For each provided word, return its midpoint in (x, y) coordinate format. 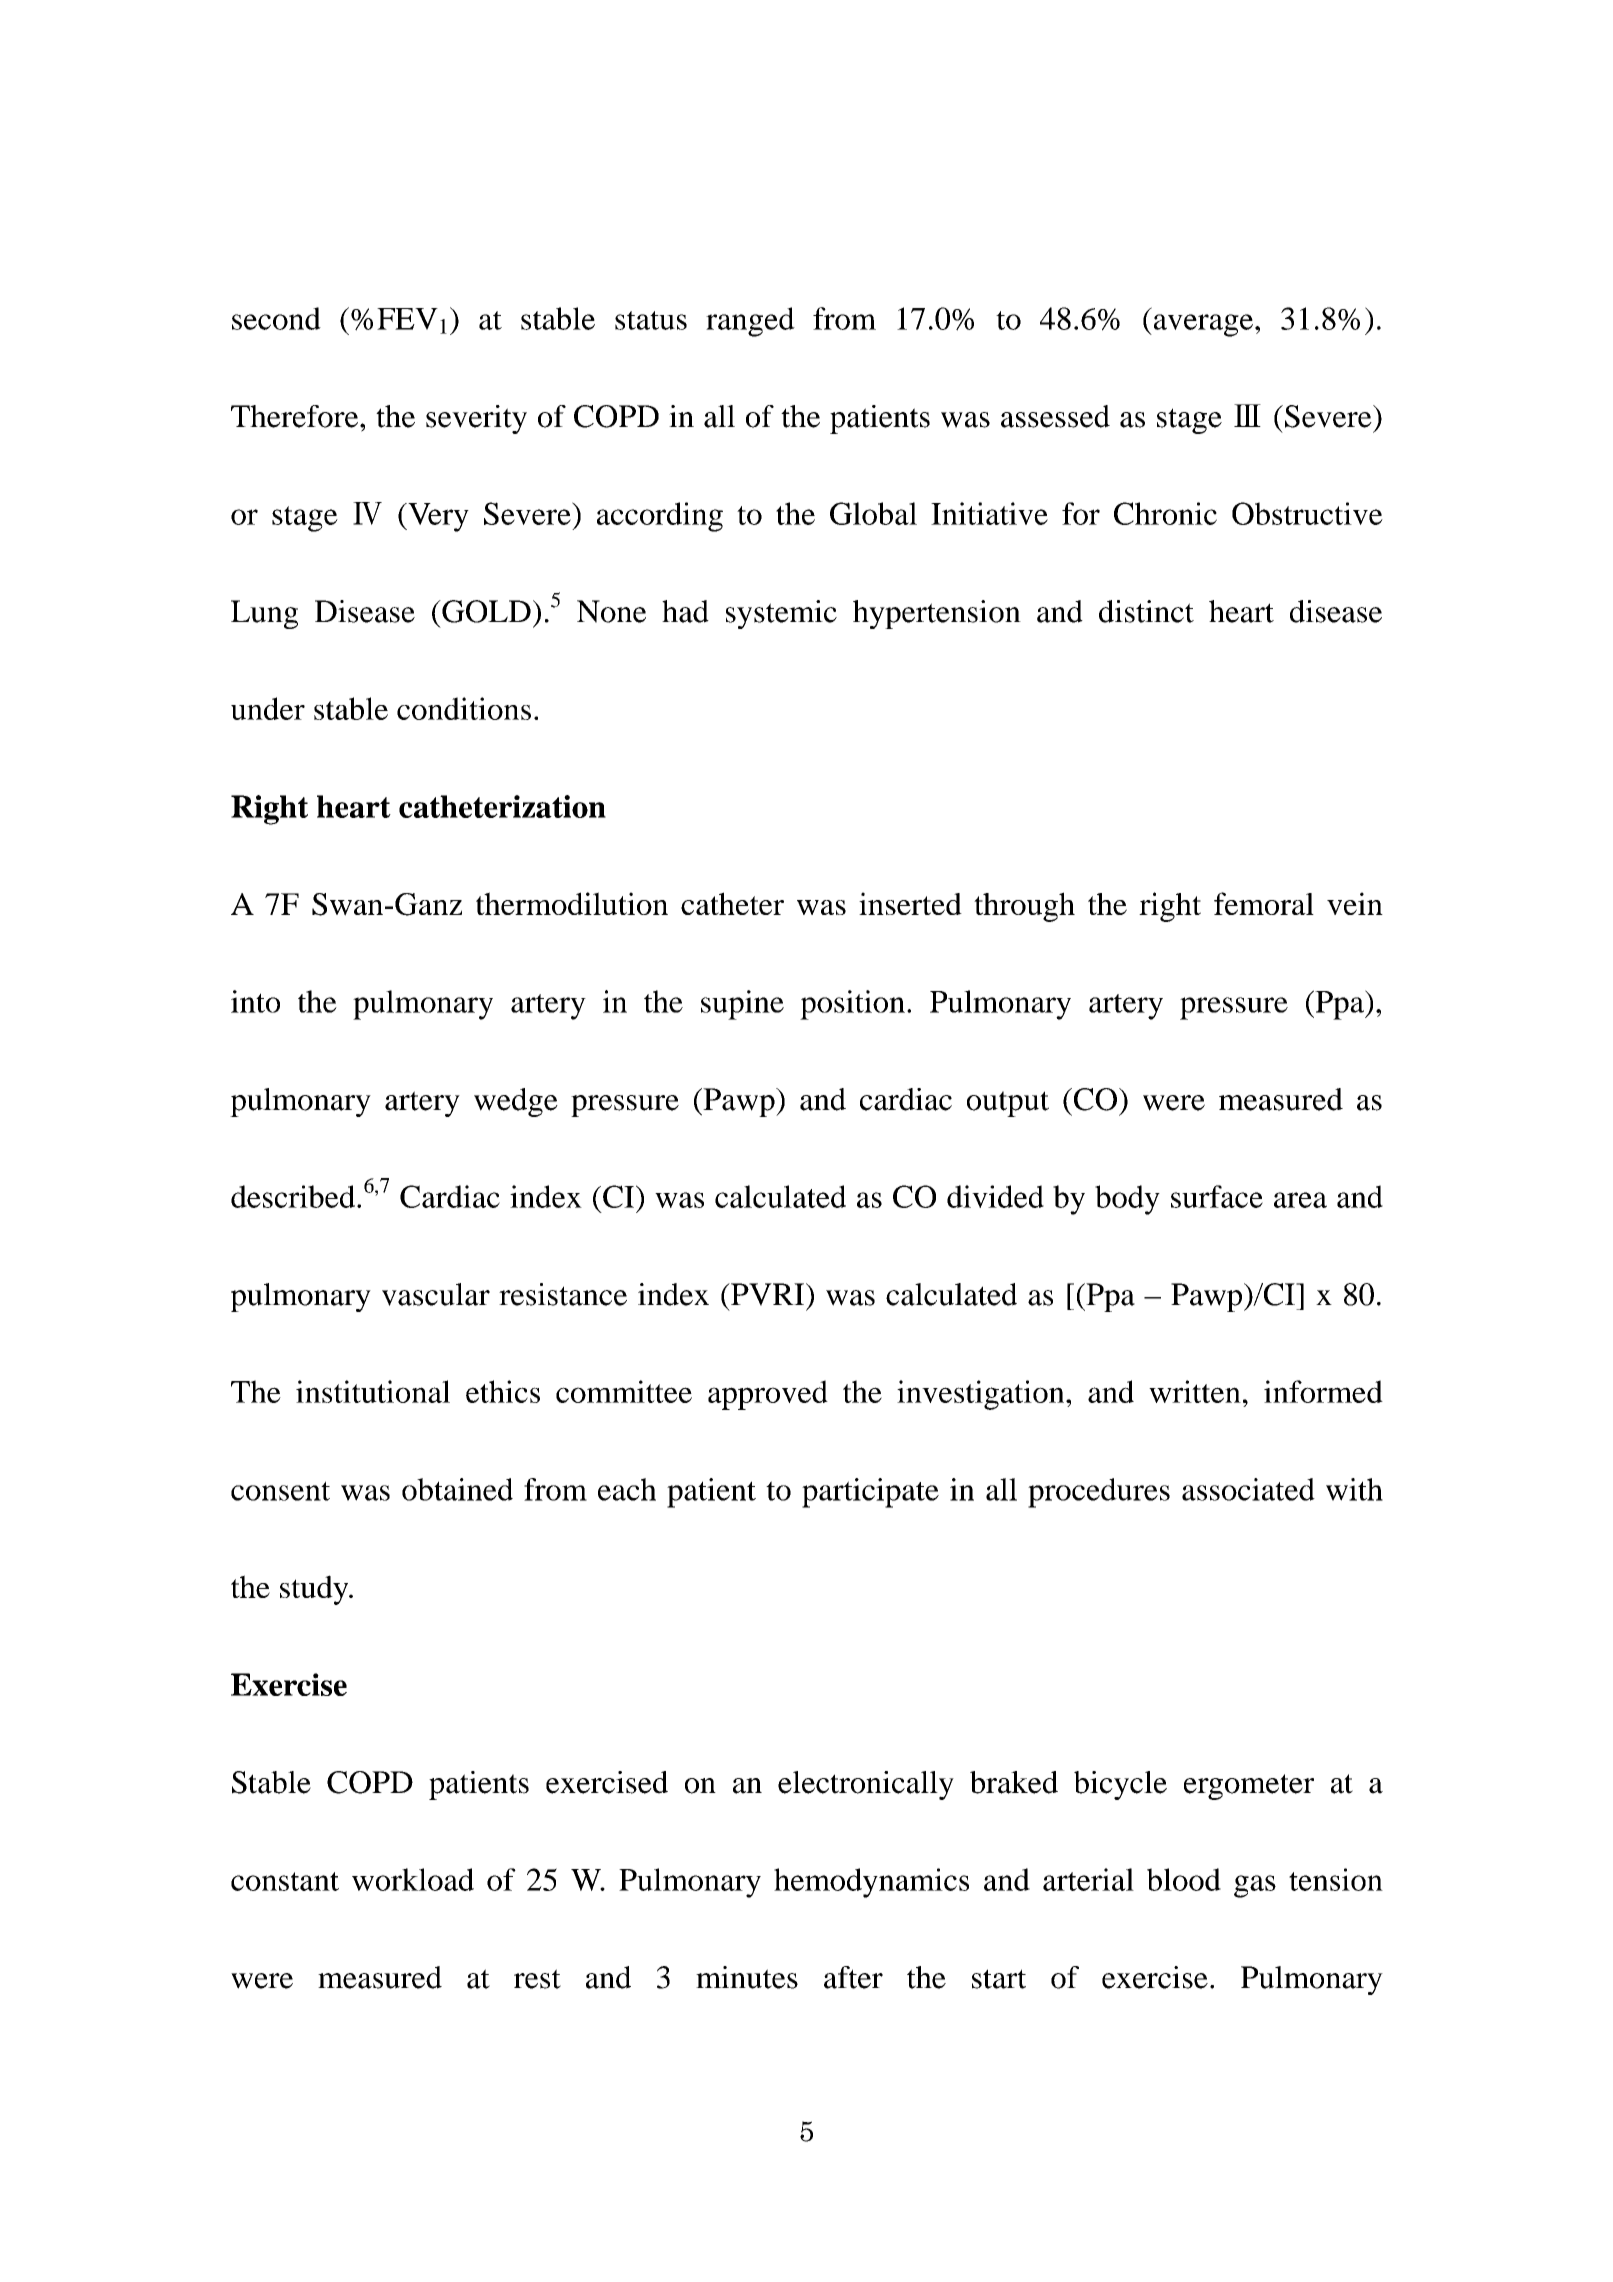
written (1195, 1391)
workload (413, 1879)
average (1203, 325)
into (255, 1001)
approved (768, 1395)
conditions (464, 708)
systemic (781, 614)
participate (870, 1493)
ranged (750, 322)
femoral (1264, 903)
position (852, 1005)
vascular (436, 1294)
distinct (1146, 611)
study (315, 1590)
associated (1248, 1489)
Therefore (296, 416)
